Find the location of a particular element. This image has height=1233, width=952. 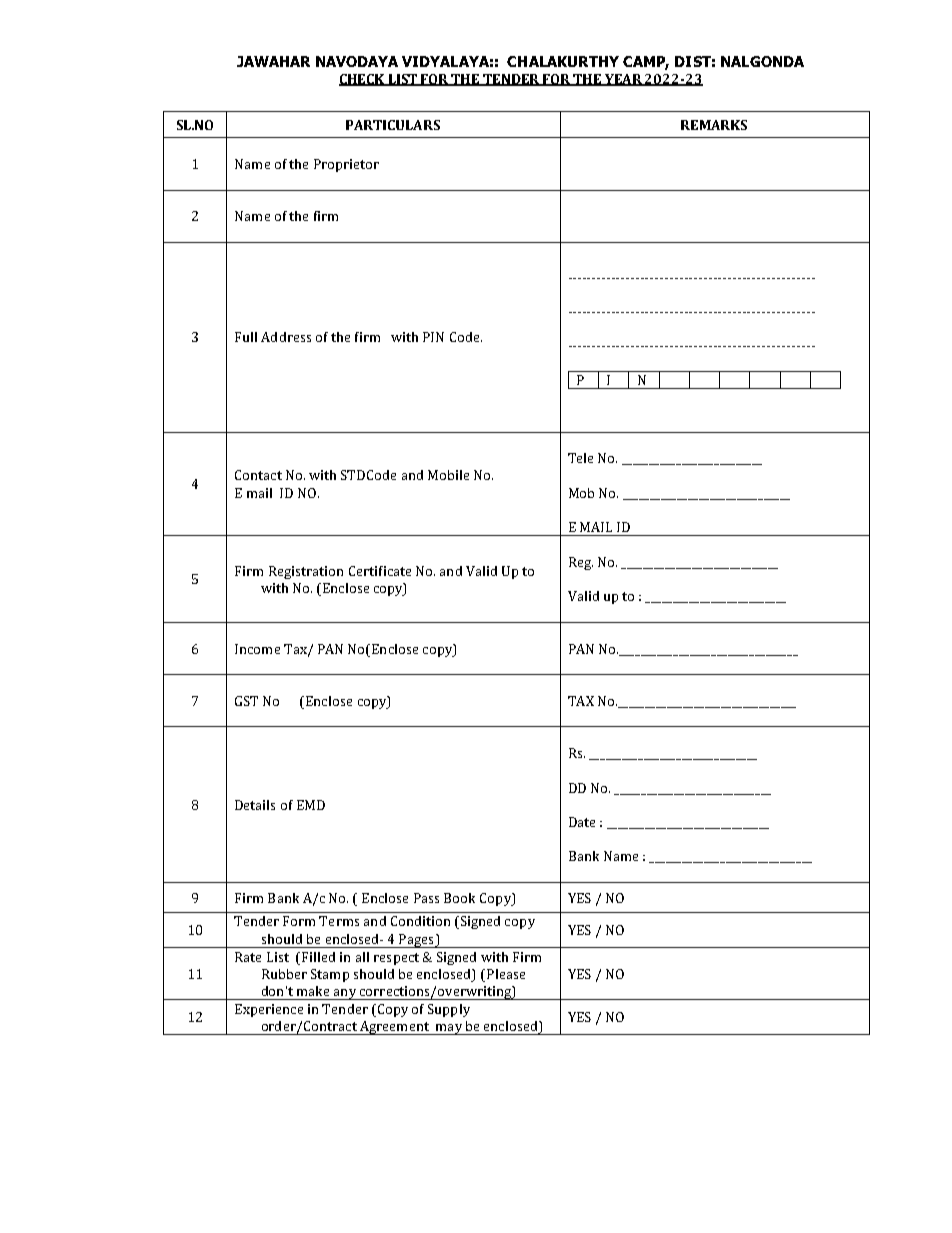

make is located at coordinates (313, 991).
